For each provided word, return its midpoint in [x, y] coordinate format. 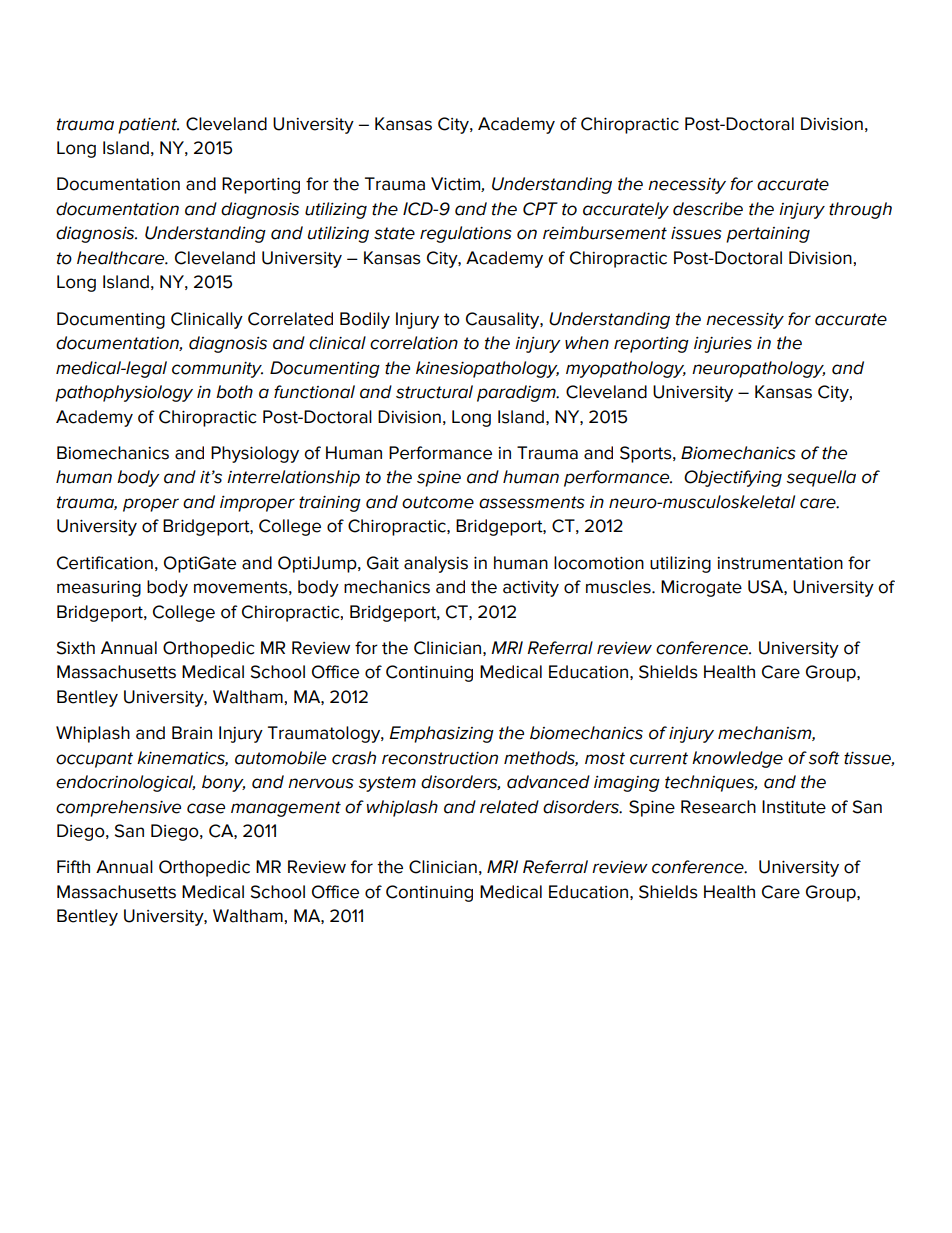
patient [148, 126]
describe [708, 209]
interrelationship [293, 478]
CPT [540, 209]
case [206, 808]
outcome [438, 502]
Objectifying [733, 478]
